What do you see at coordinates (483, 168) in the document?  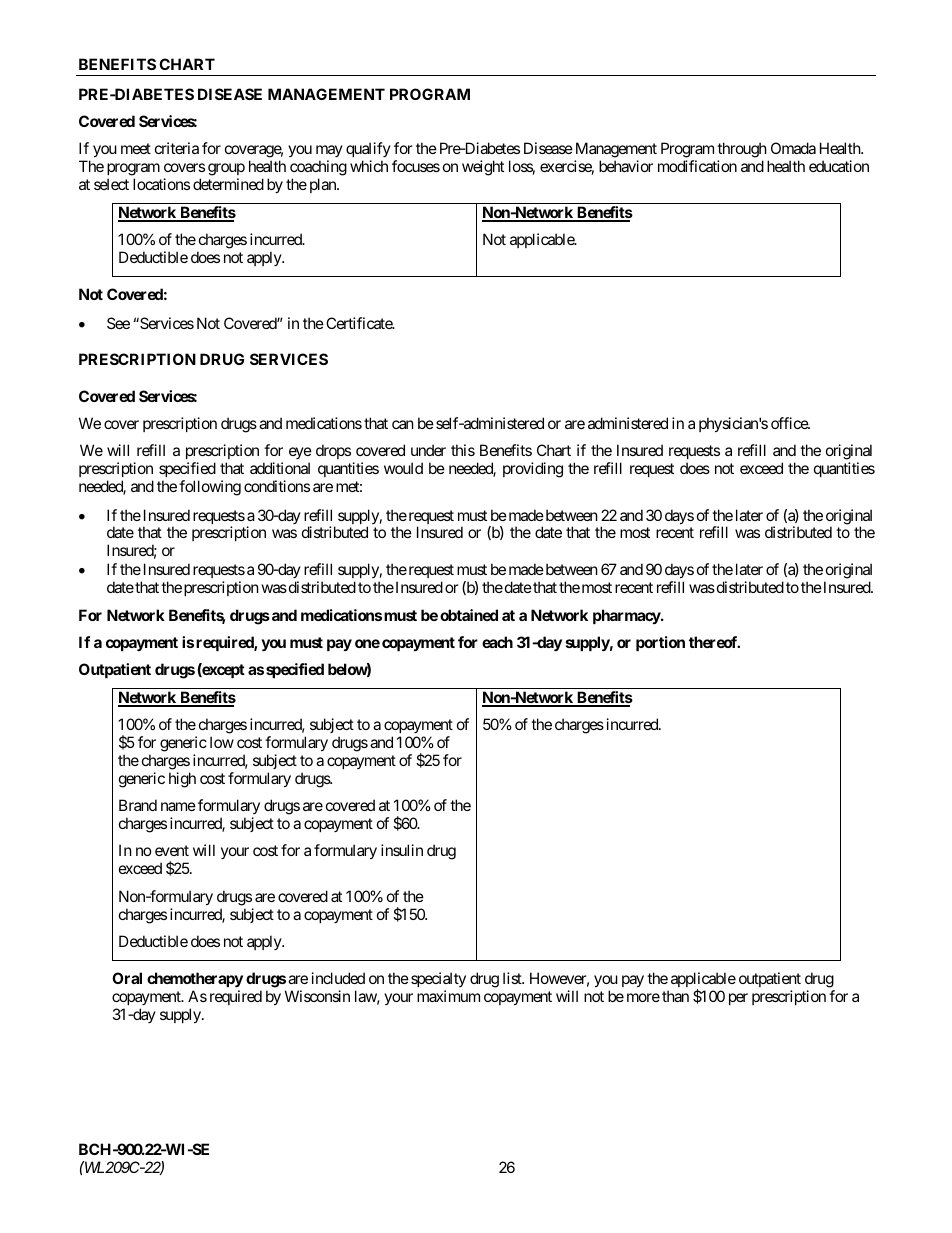 I see `weight` at bounding box center [483, 168].
